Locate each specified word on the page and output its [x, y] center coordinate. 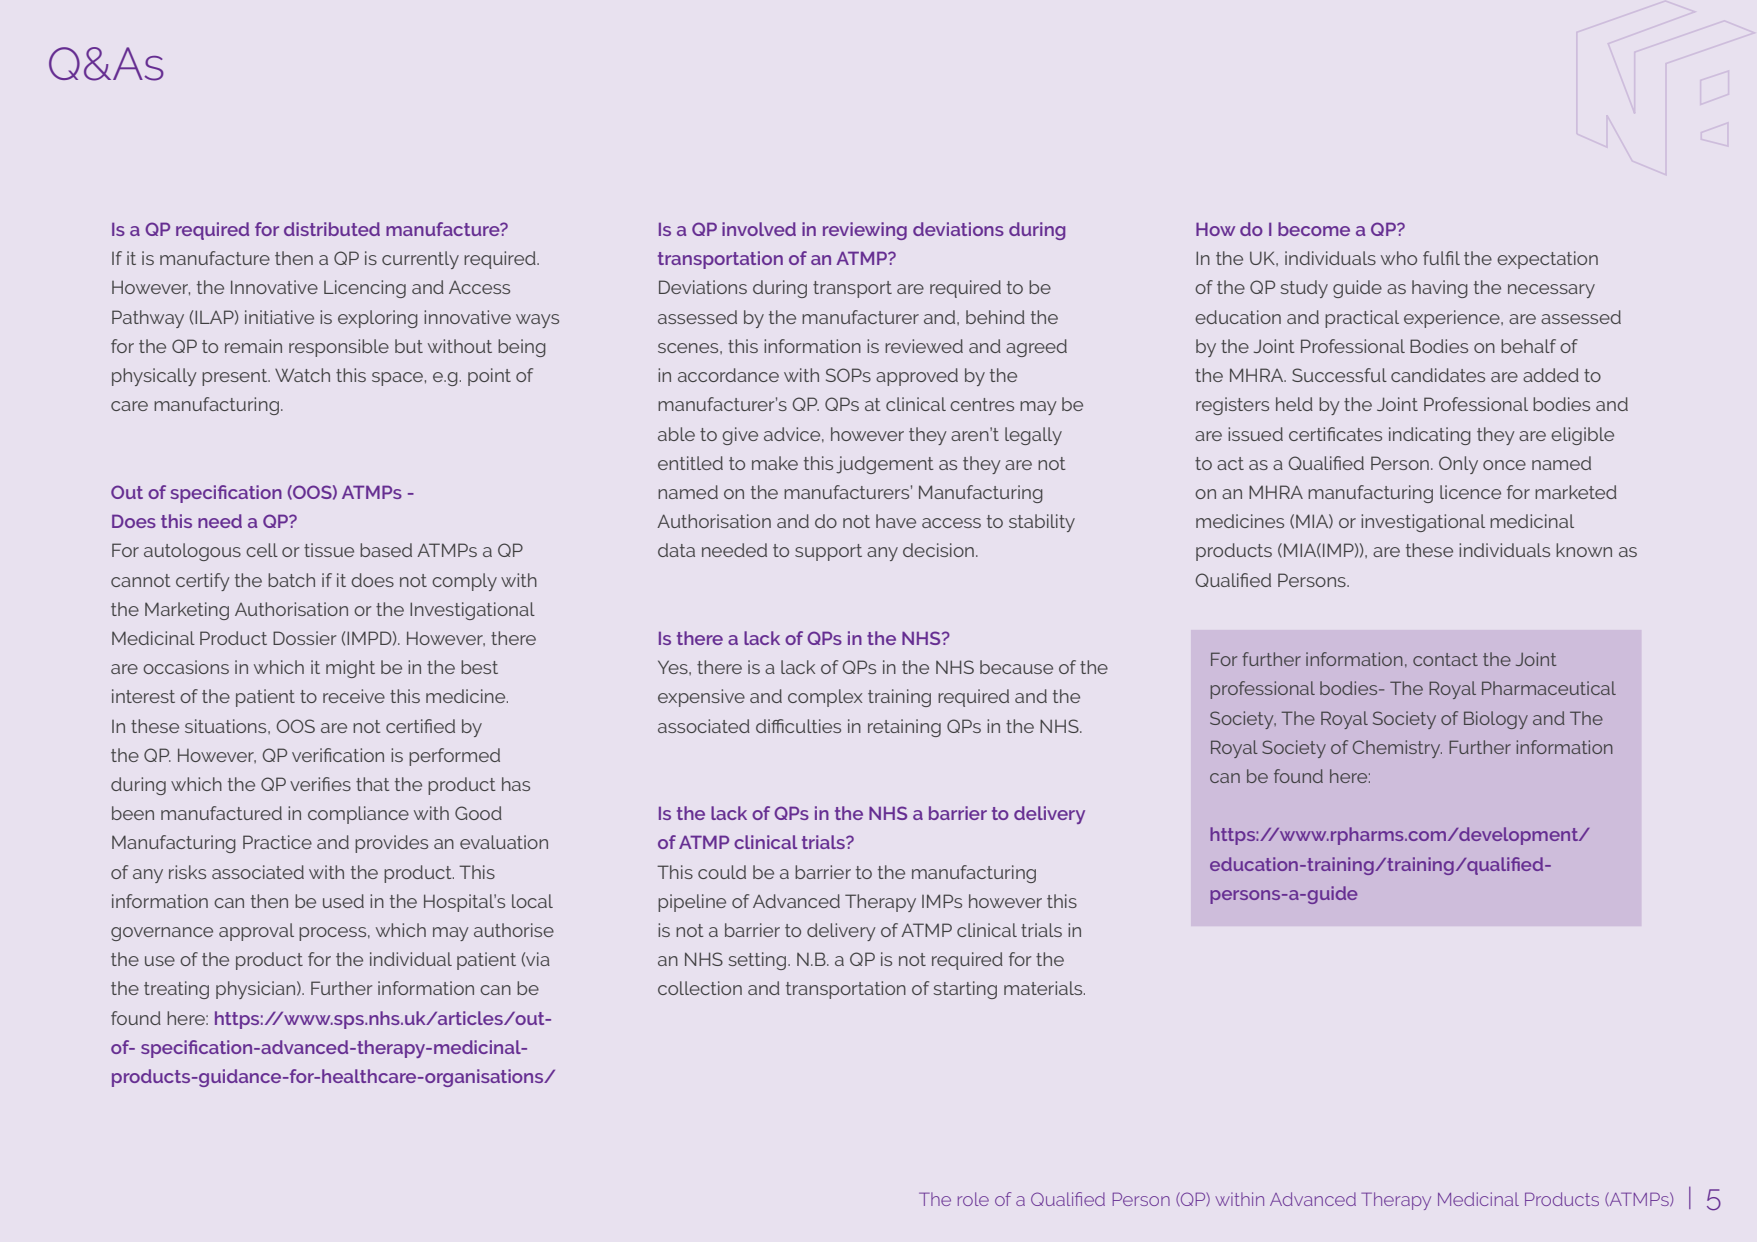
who [1399, 258]
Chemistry [1397, 749]
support [828, 552]
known [1584, 550]
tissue [329, 550]
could [722, 872]
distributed [332, 229]
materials [1044, 988]
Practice [277, 842]
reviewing [865, 231]
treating [176, 990]
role [973, 1199]
